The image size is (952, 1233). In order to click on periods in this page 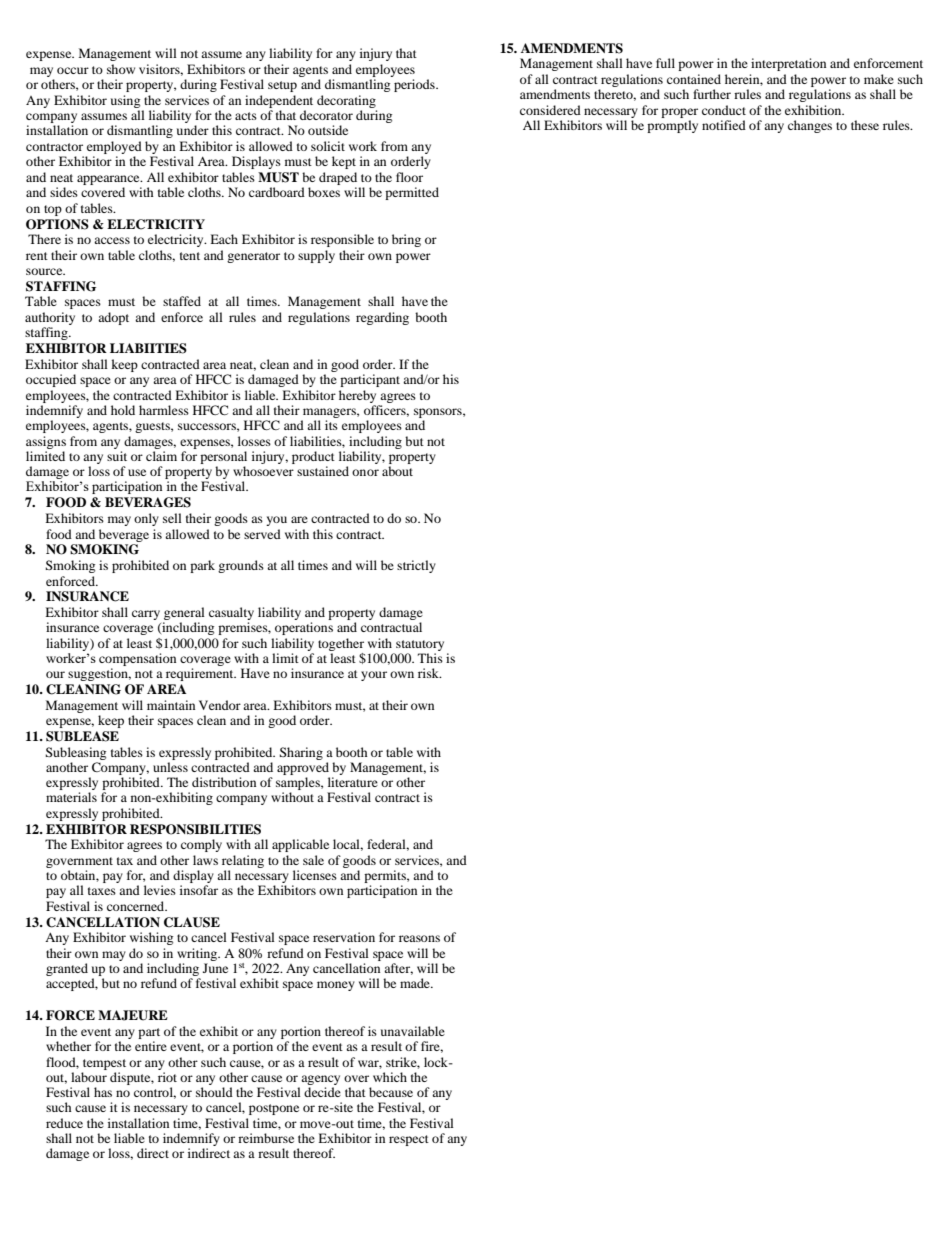, I will do `click(415, 85)`.
